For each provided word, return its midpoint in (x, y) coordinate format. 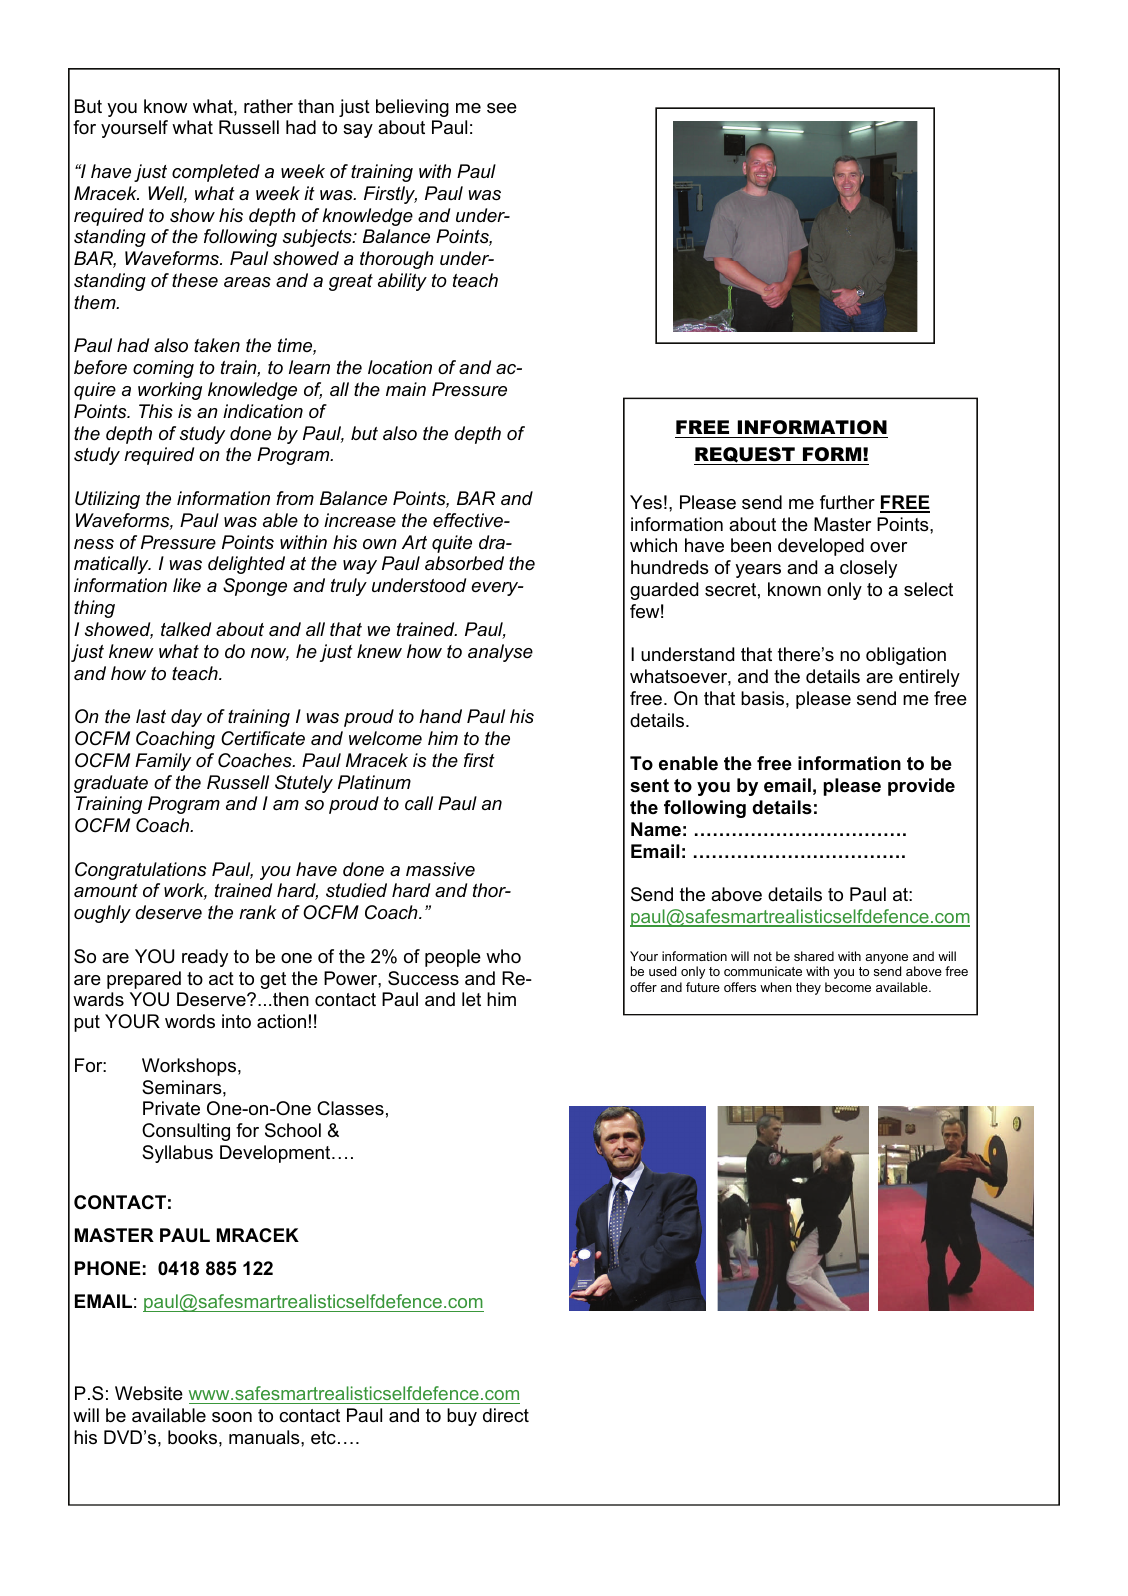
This (156, 411)
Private (171, 1108)
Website (149, 1393)
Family (163, 762)
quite (452, 544)
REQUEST (745, 456)
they (808, 988)
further (847, 502)
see (502, 108)
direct (506, 1415)
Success (423, 978)
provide (921, 787)
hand (440, 716)
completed (216, 173)
